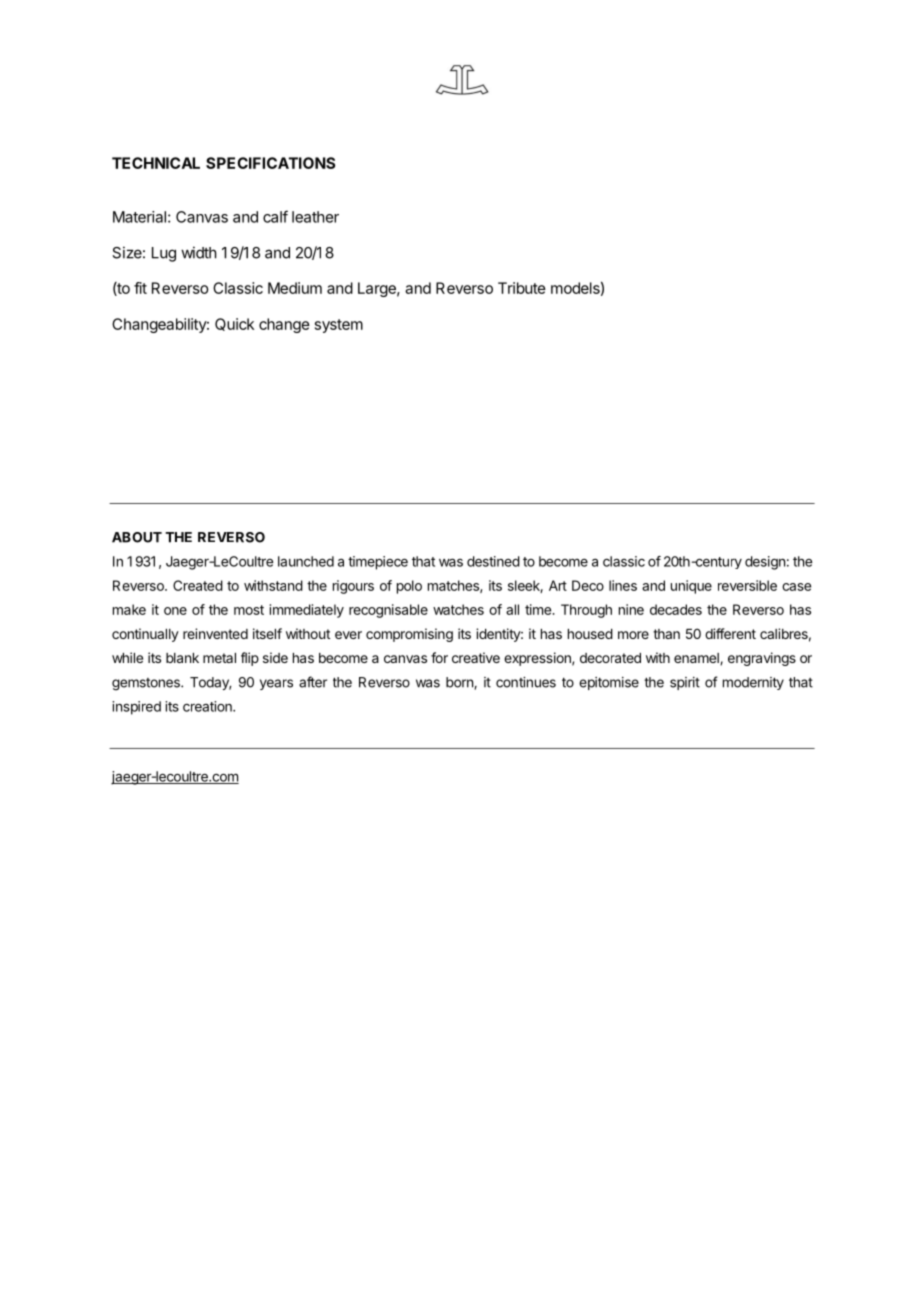  I want to click on design, so click(765, 563).
